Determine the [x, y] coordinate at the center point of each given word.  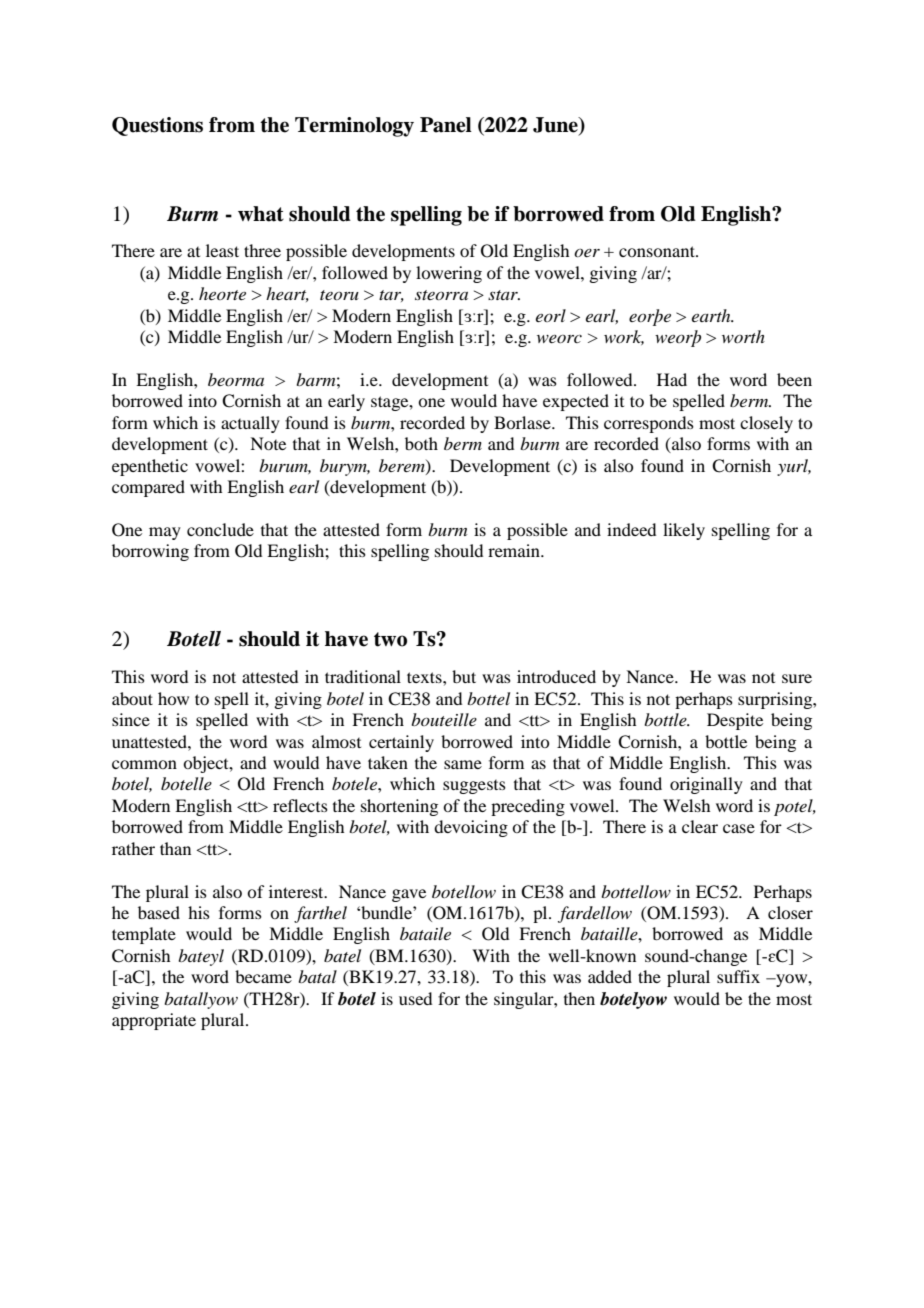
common [144, 764]
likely [684, 531]
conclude [220, 529]
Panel [446, 125]
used [415, 998]
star [504, 295]
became [263, 976]
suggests [474, 787]
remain [515, 550]
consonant [658, 251]
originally [706, 785]
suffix [738, 976]
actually [250, 424]
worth [743, 336]
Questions [157, 126]
